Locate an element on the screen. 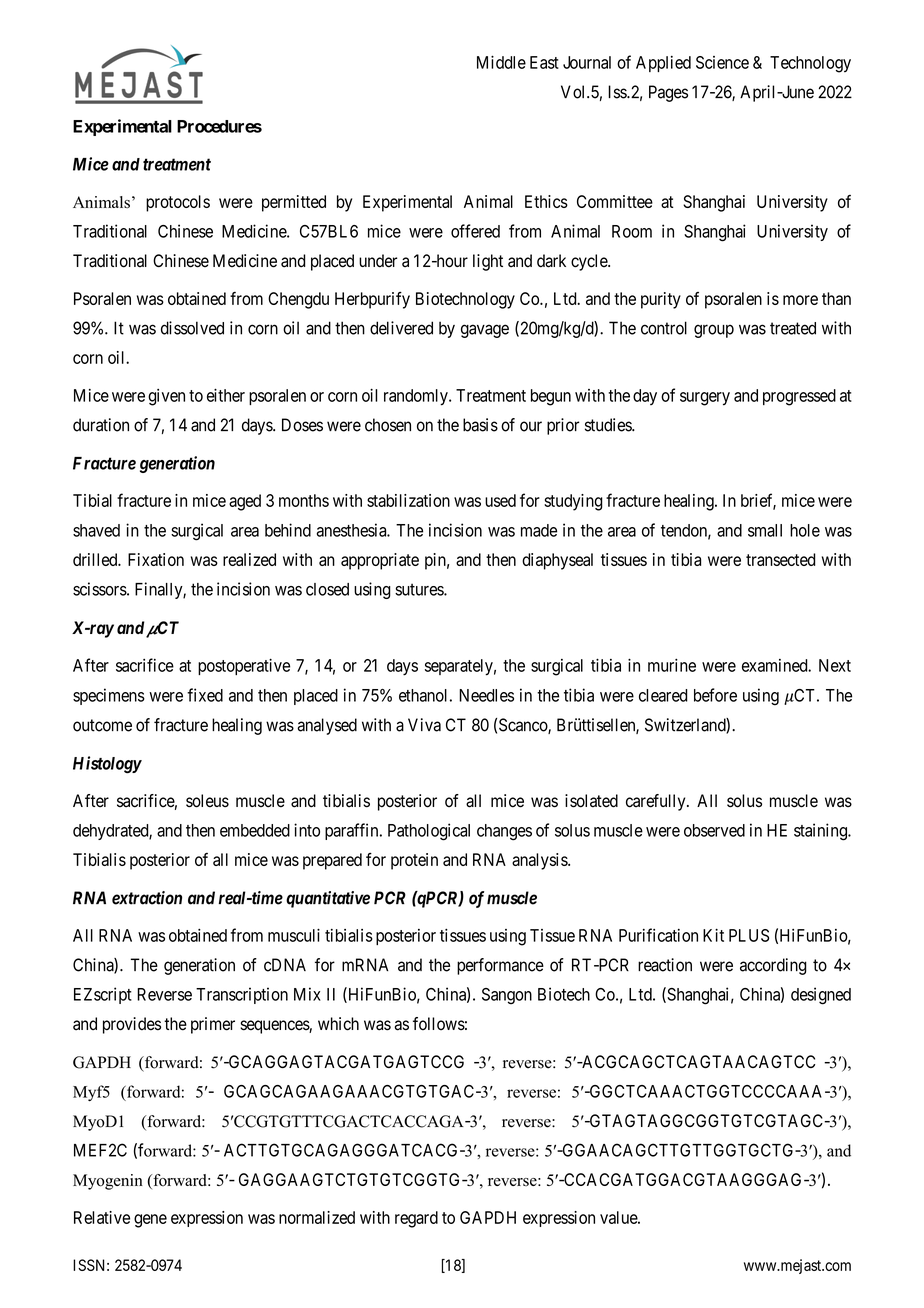  randomly is located at coordinates (417, 397).
